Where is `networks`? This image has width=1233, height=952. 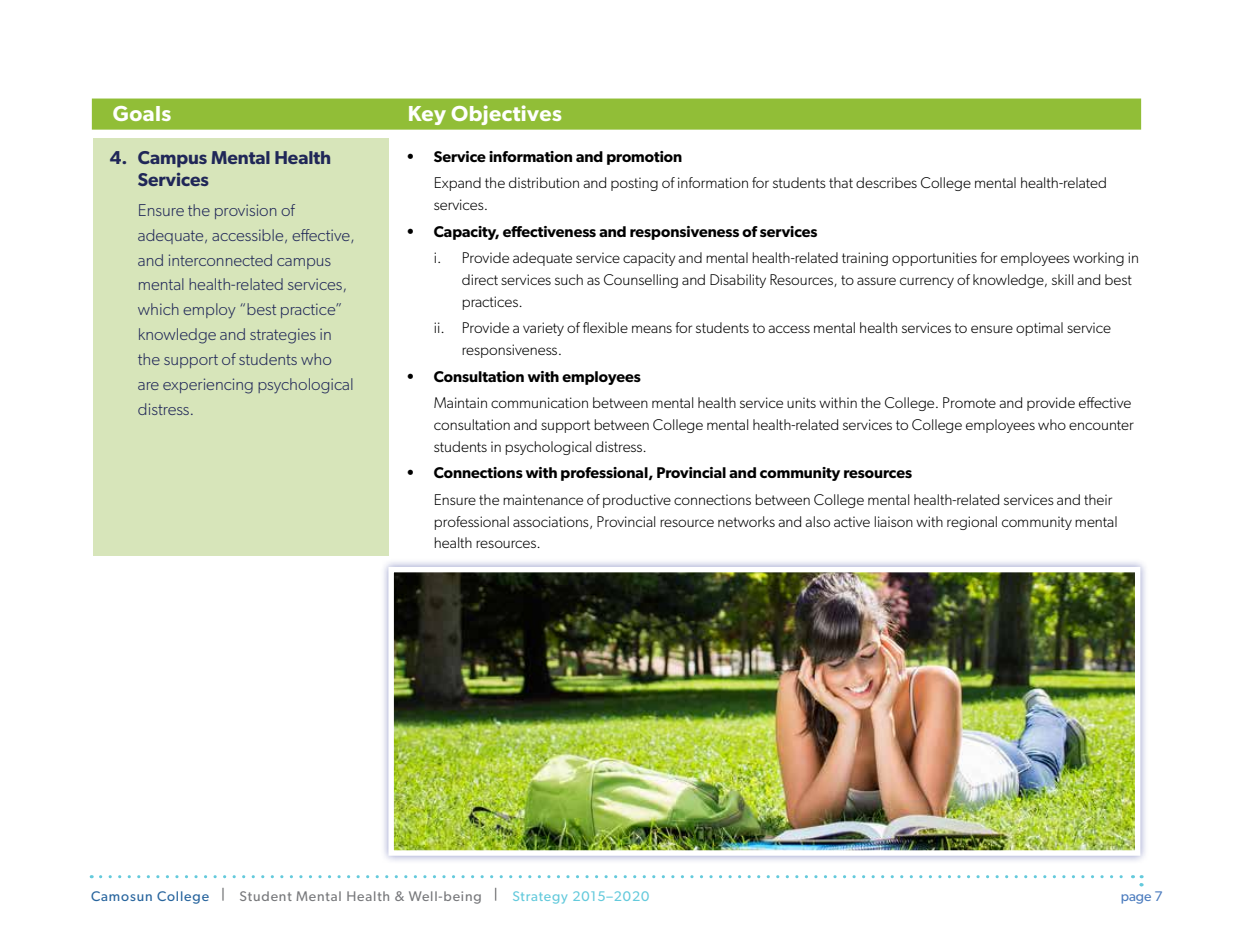 networks is located at coordinates (746, 521).
